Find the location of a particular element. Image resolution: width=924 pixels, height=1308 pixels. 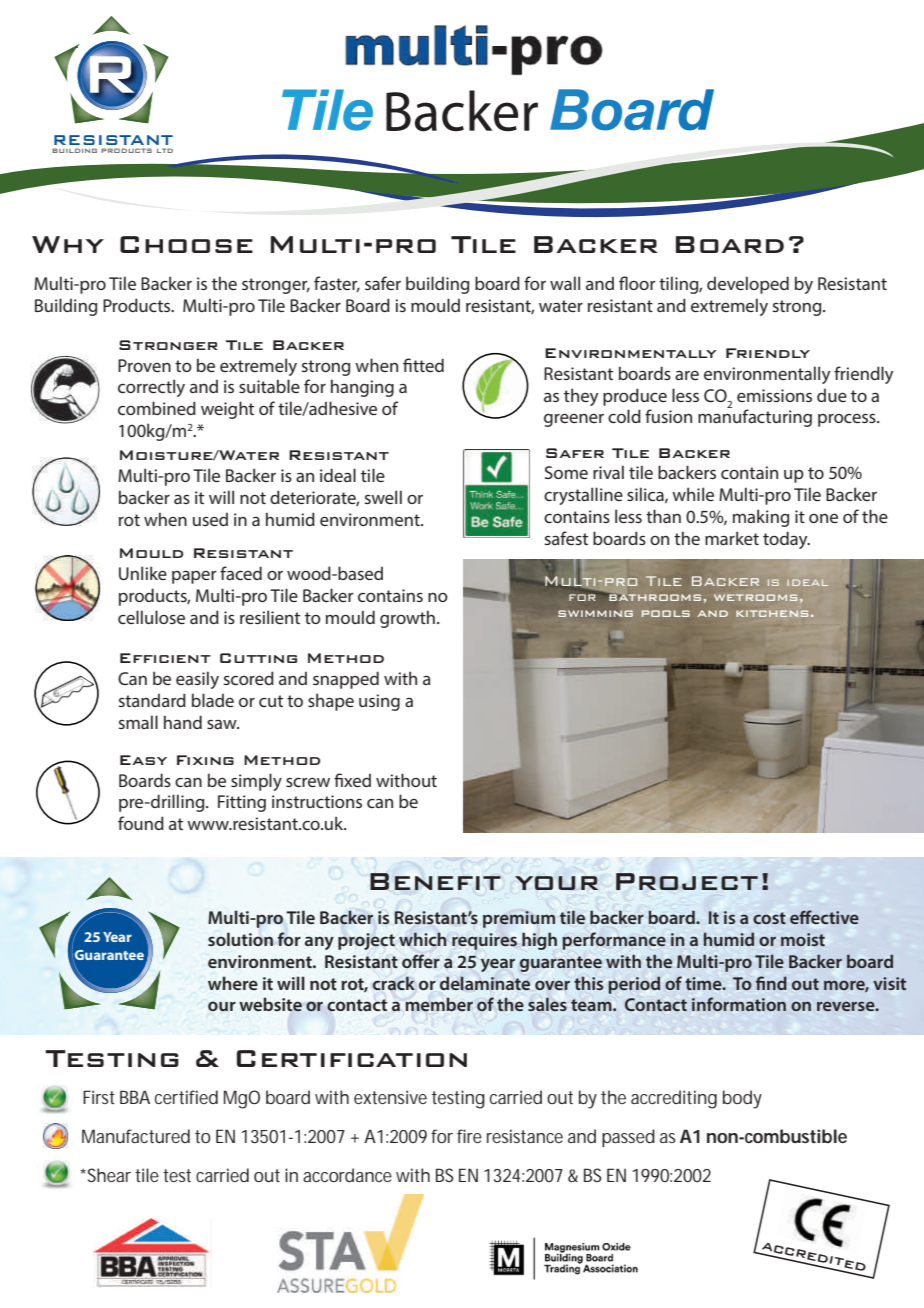

fire is located at coordinates (469, 1136).
